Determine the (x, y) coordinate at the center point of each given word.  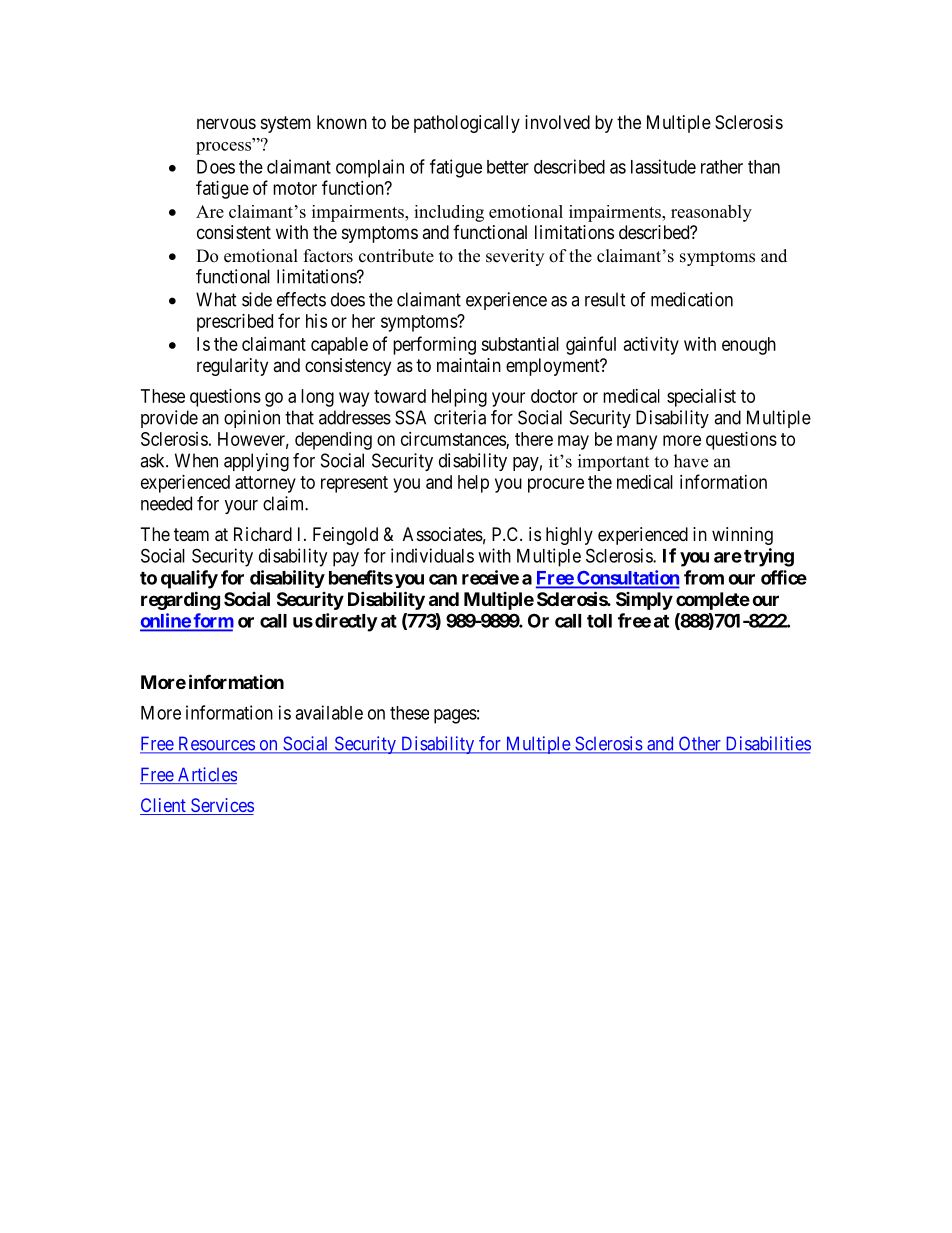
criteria (460, 417)
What (216, 299)
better (508, 167)
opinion (252, 419)
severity (515, 257)
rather (722, 167)
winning (742, 536)
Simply (644, 601)
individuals (432, 555)
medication (692, 299)
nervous (226, 123)
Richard (263, 534)
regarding (180, 600)
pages (455, 716)
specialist (701, 398)
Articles (206, 775)
